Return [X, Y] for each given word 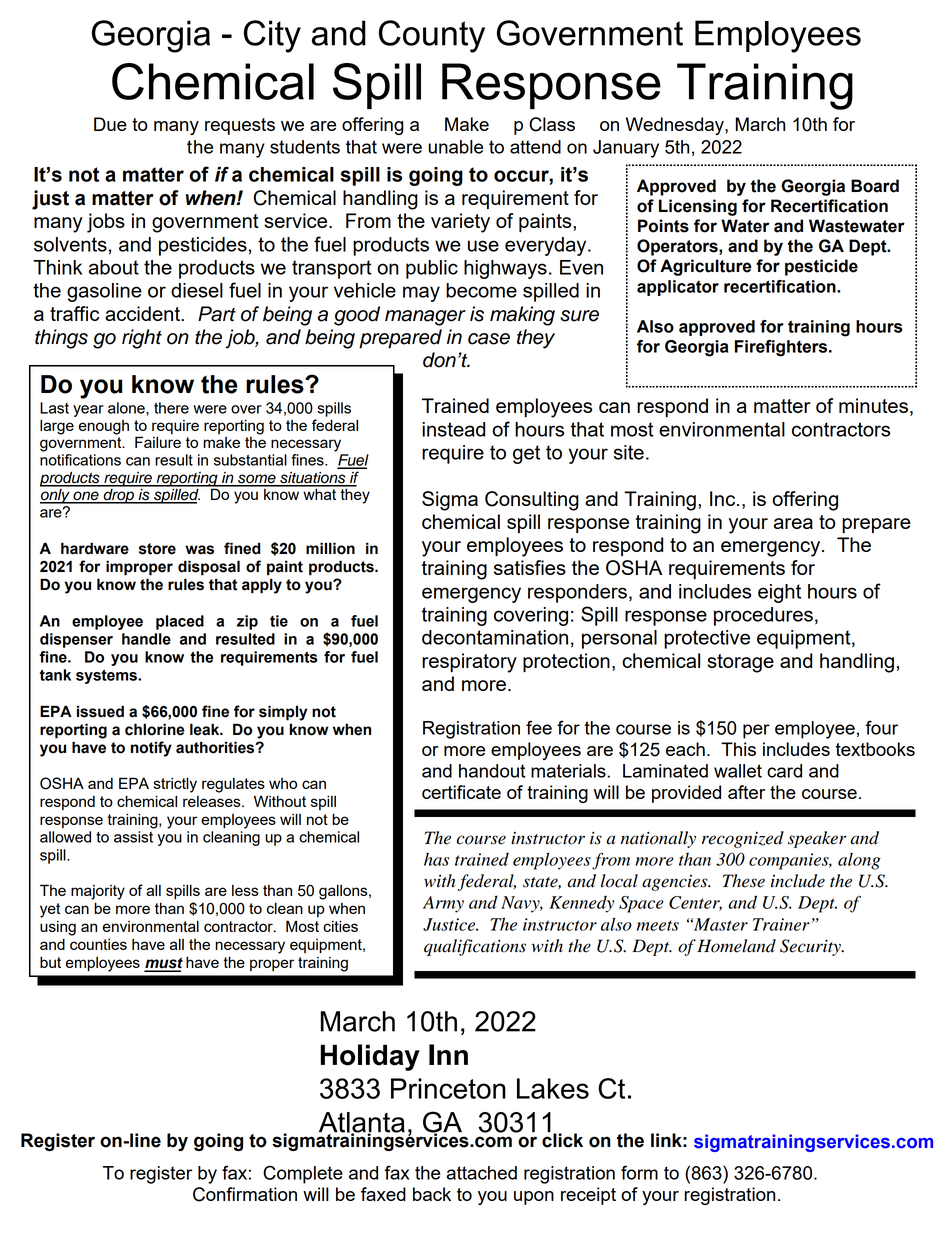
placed [180, 622]
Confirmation [245, 1194]
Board [875, 186]
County [432, 36]
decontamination [495, 637]
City [272, 36]
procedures [763, 616]
